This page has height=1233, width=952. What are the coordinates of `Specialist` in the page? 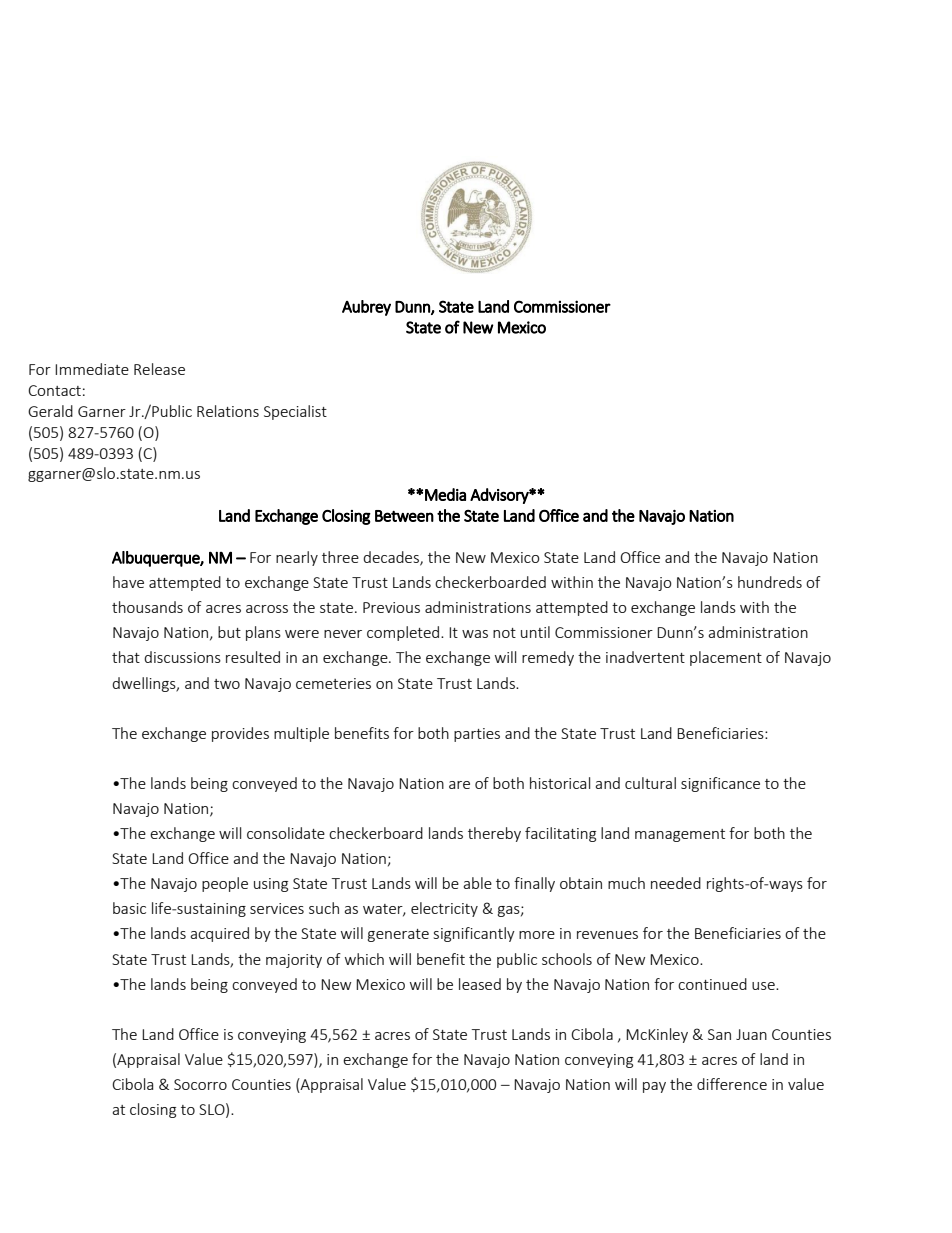 It's located at (295, 412).
